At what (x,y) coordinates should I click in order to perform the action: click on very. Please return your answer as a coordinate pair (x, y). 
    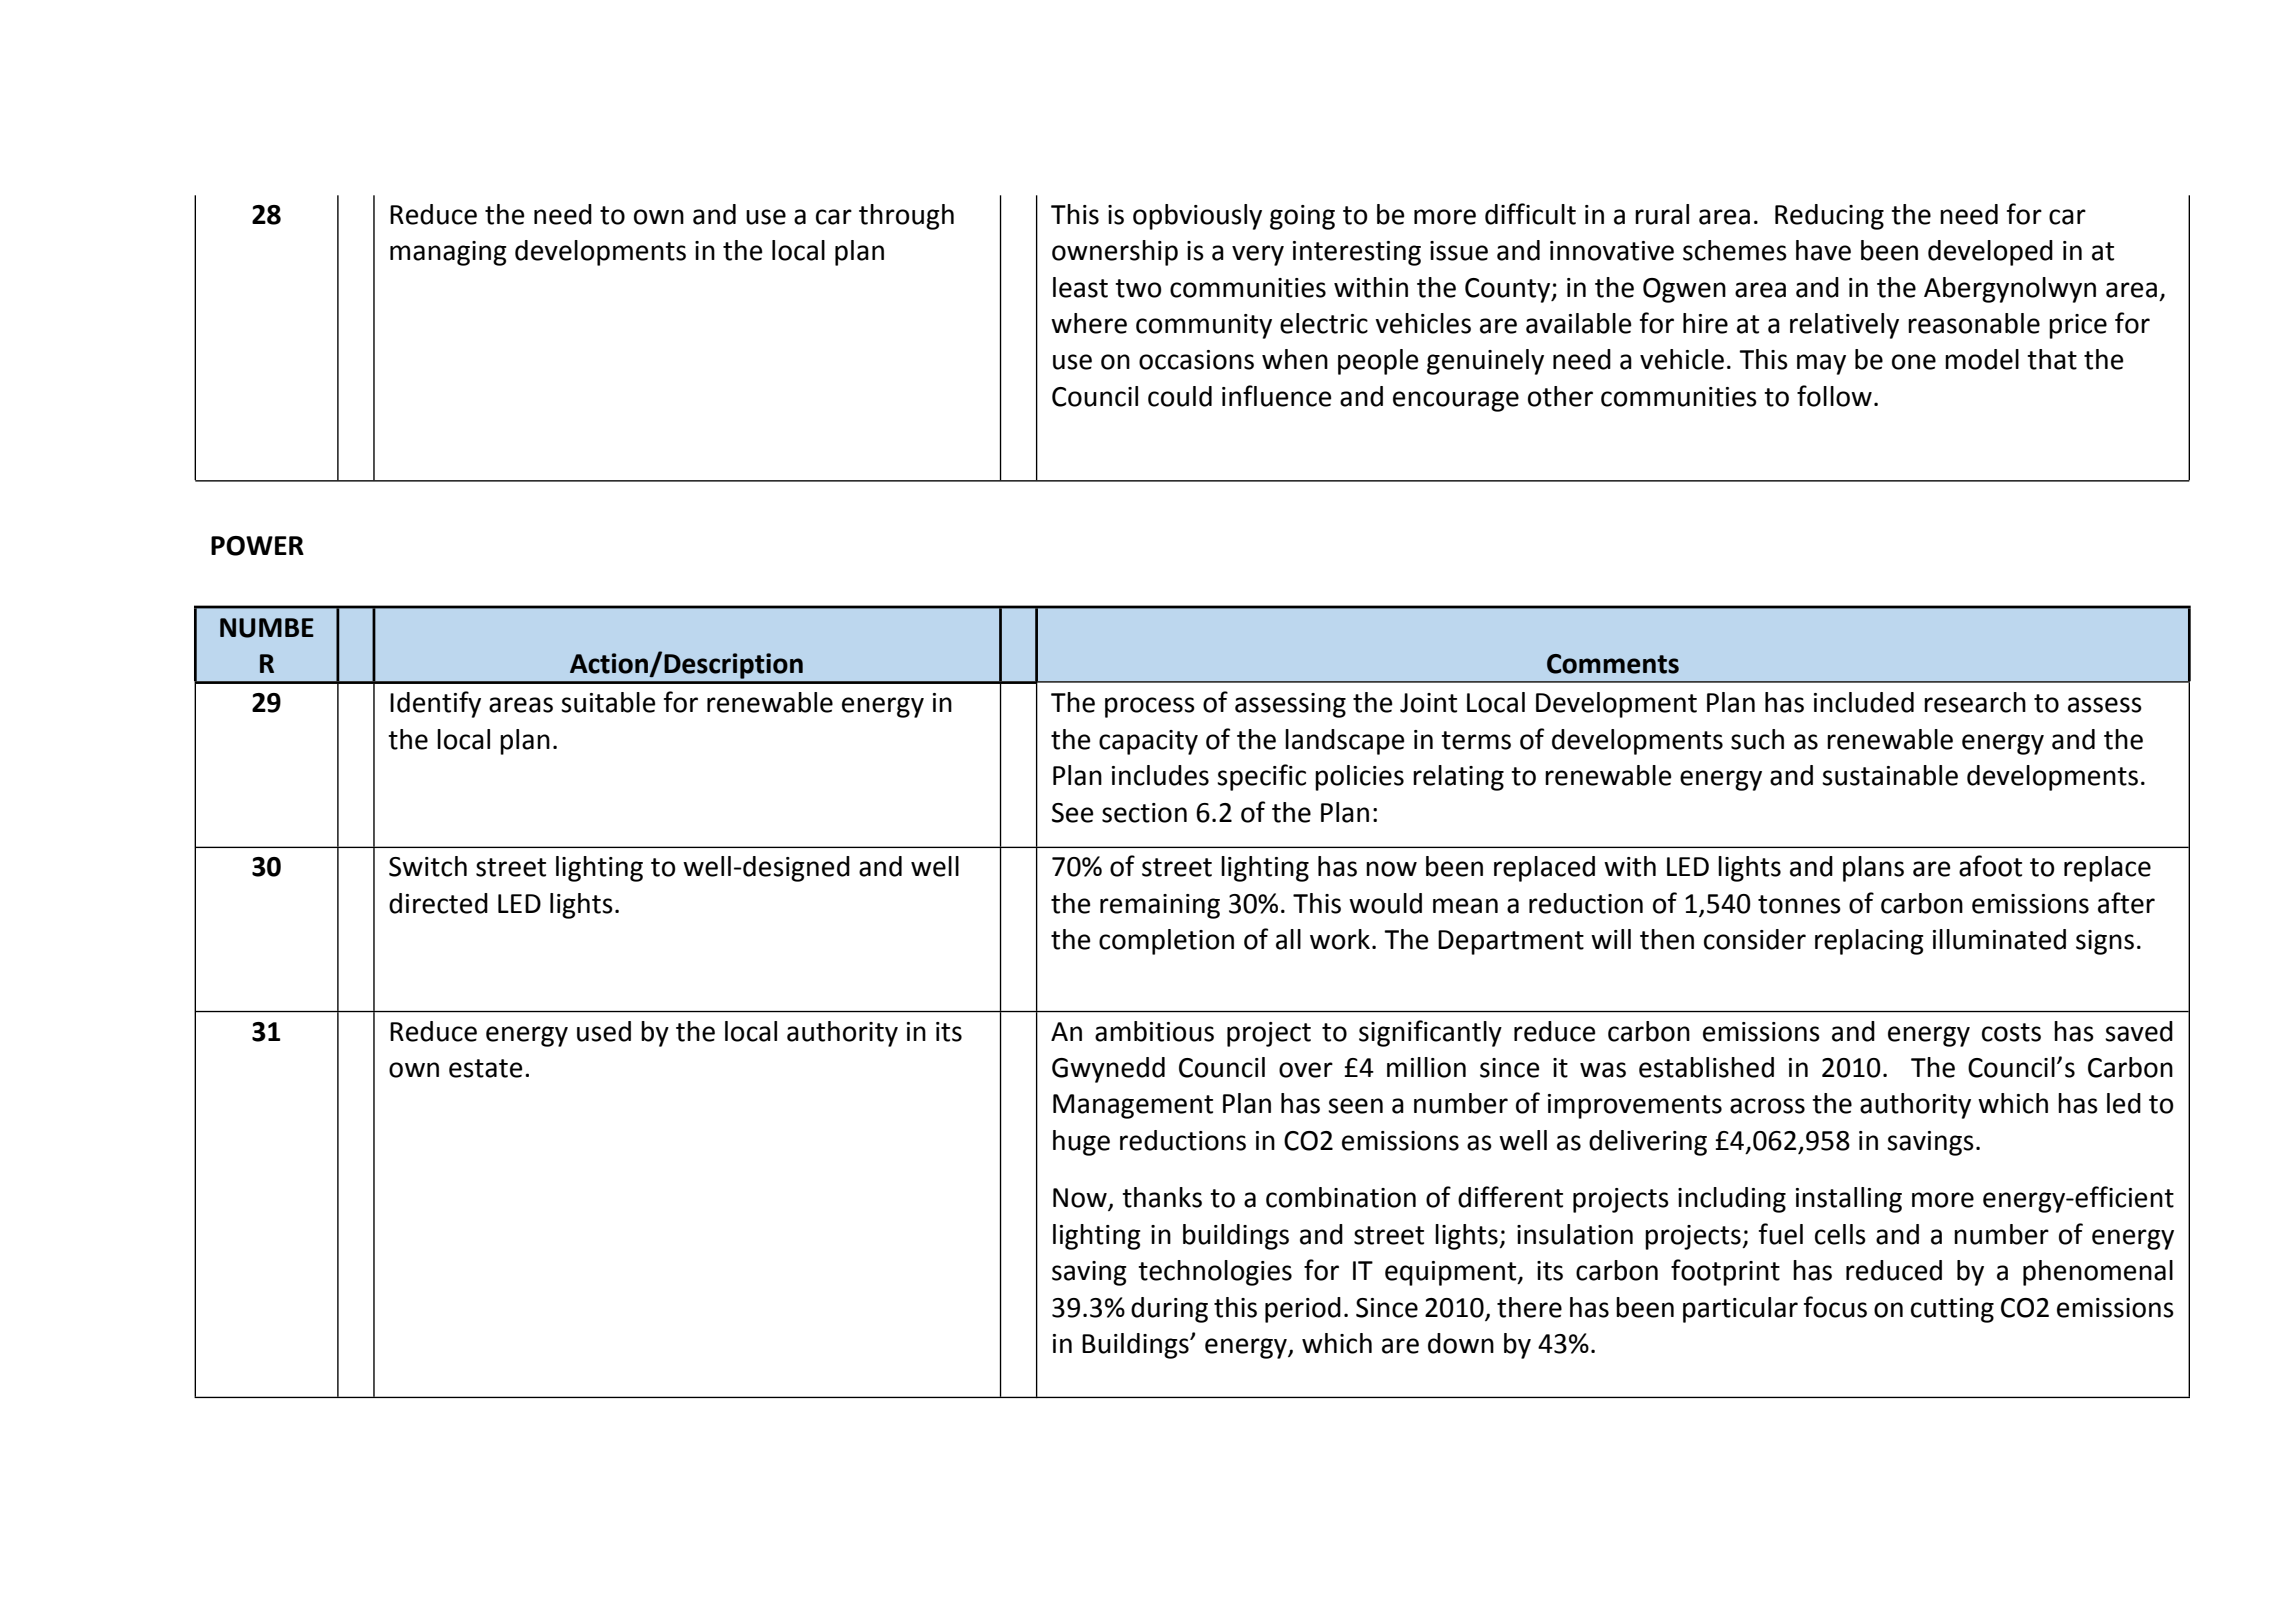
    Looking at the image, I should click on (1258, 255).
